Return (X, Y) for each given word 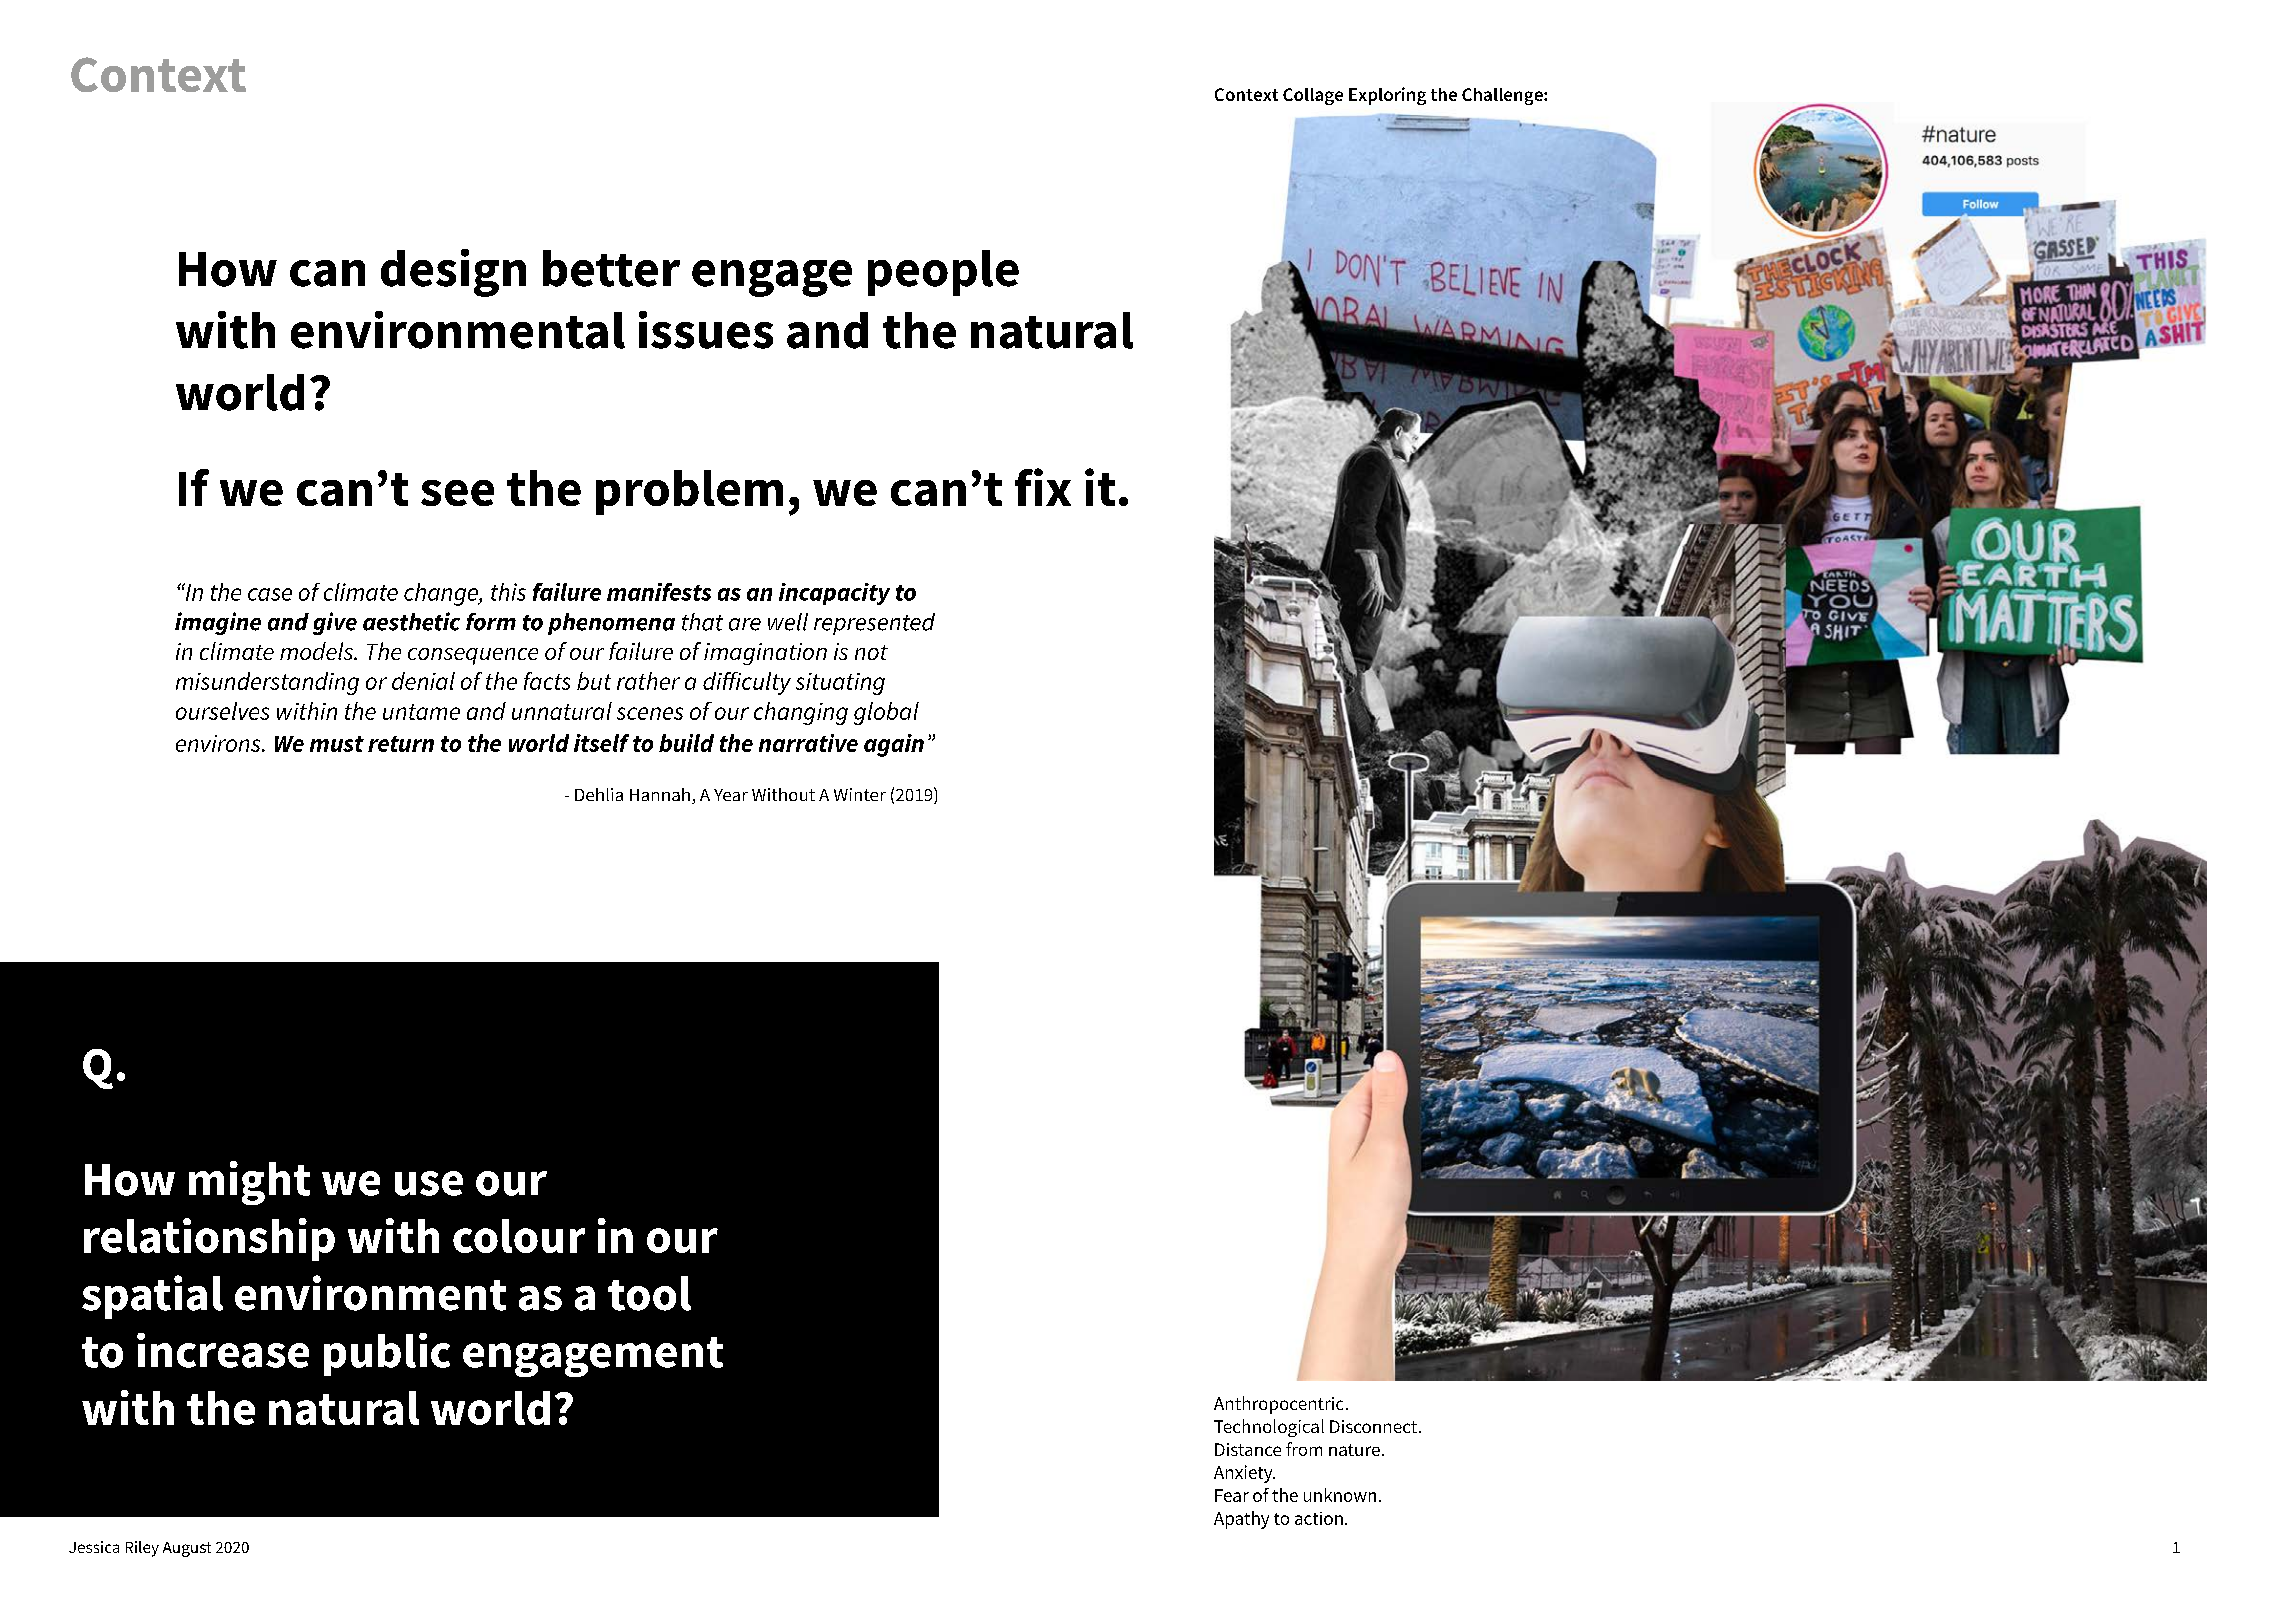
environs (219, 743)
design (453, 273)
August (187, 1549)
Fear (1232, 1495)
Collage (1313, 96)
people (943, 273)
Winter (860, 794)
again (894, 745)
